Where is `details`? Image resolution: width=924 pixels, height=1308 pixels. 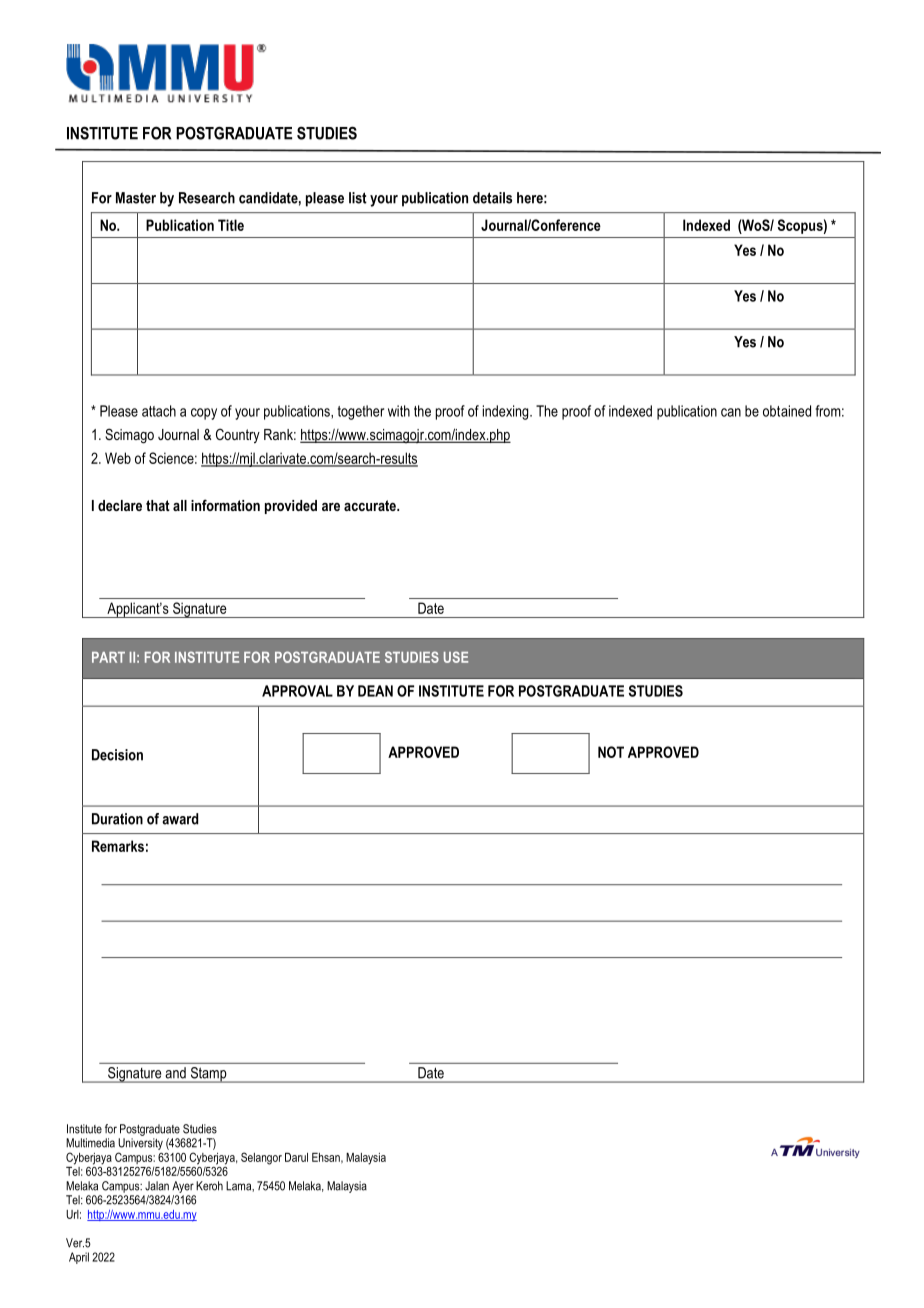
details is located at coordinates (492, 198).
